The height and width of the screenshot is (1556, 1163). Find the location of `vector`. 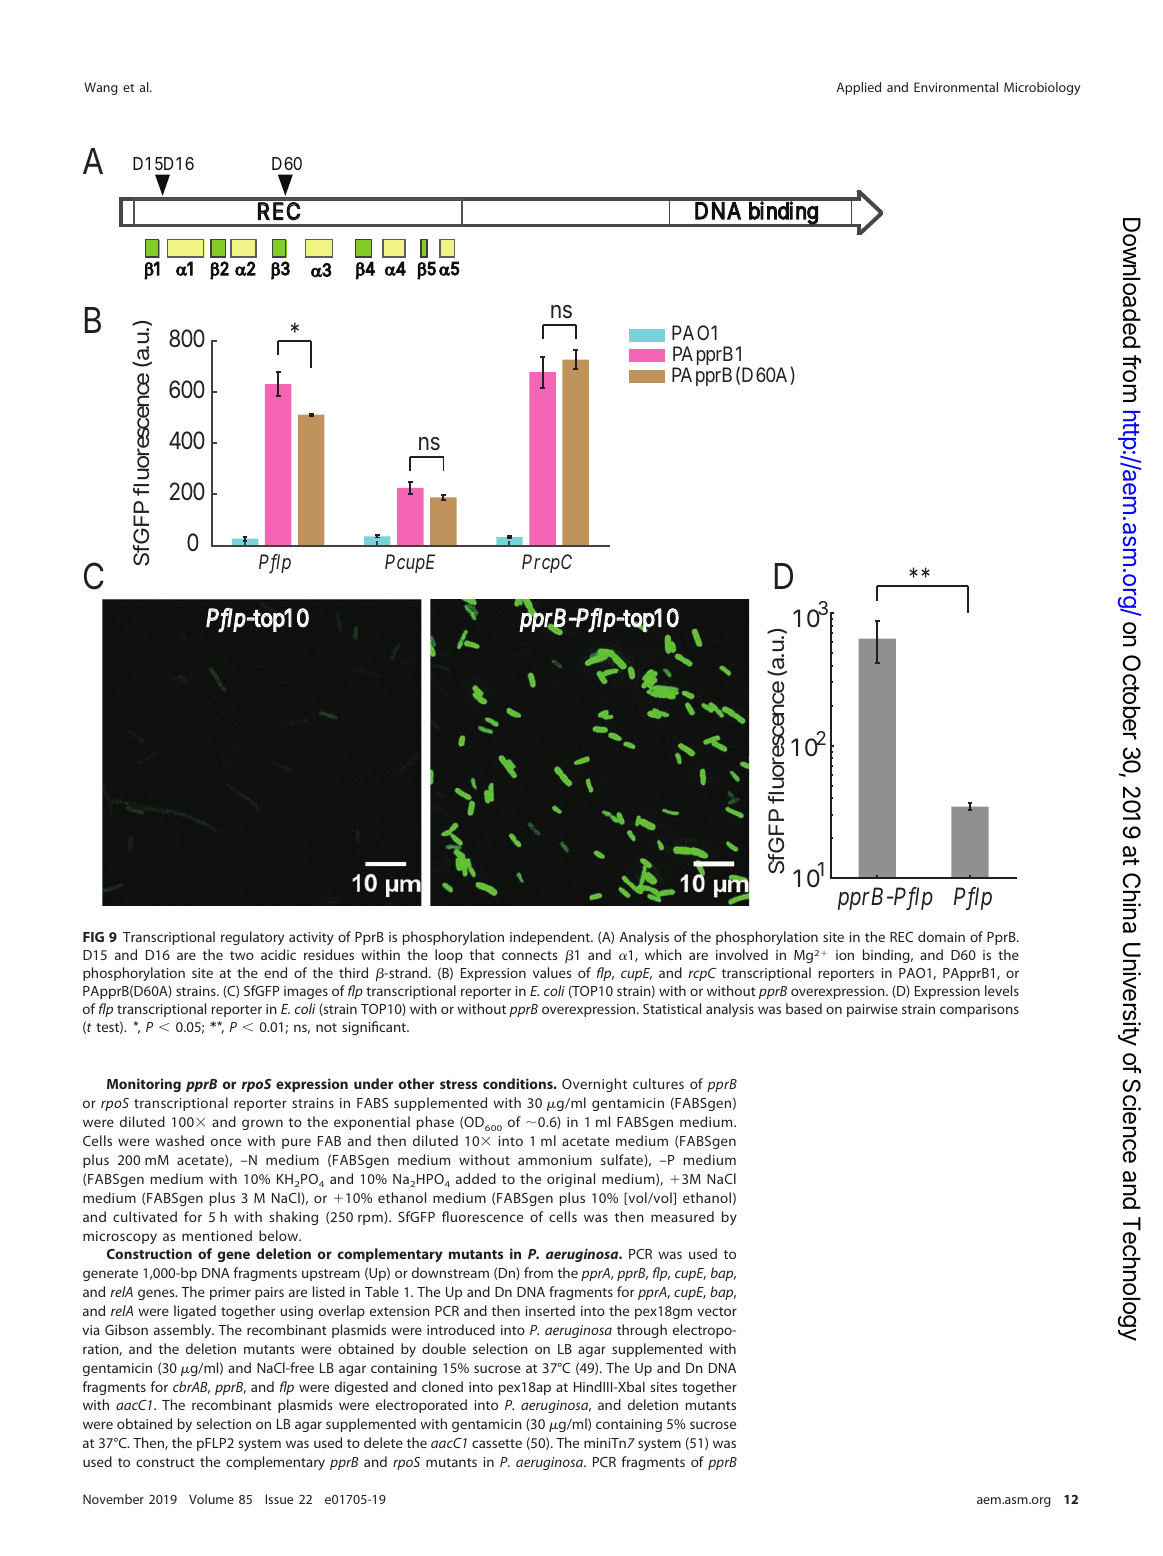

vector is located at coordinates (717, 1311).
